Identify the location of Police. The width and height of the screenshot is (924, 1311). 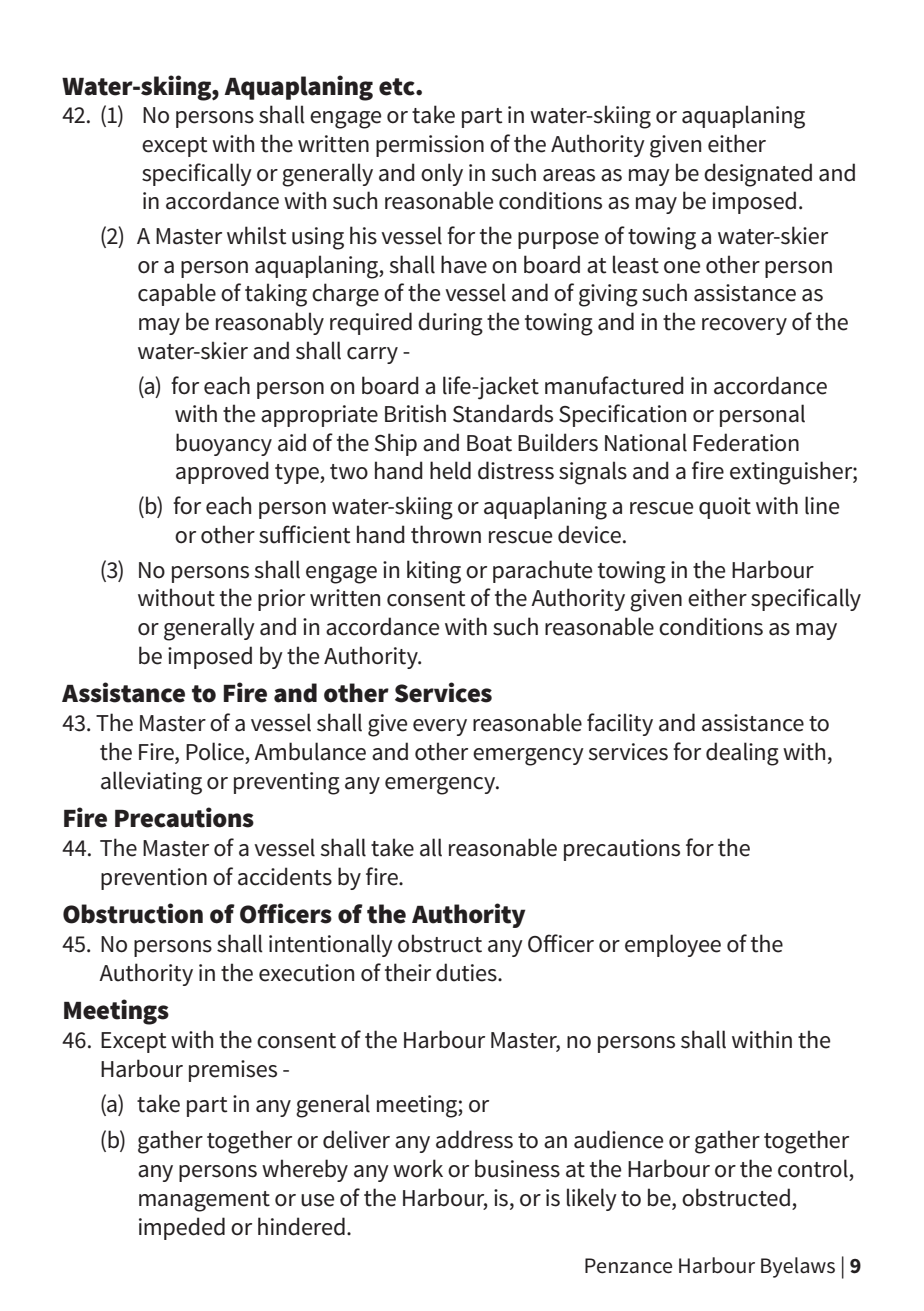
(215, 751).
